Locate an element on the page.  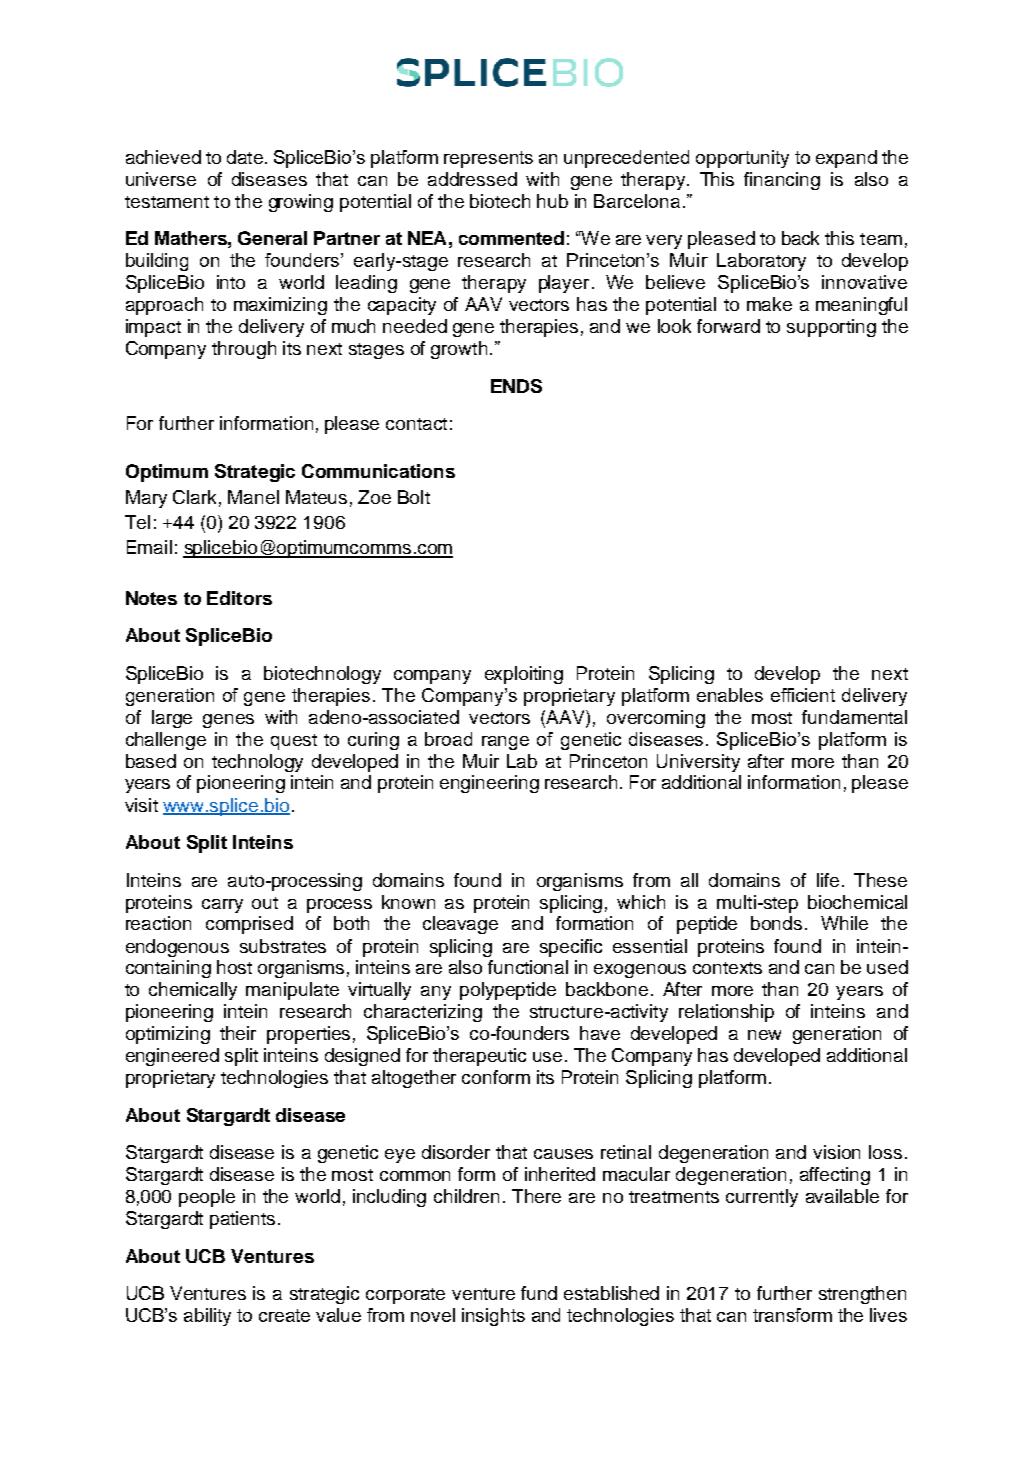
engineering is located at coordinates (489, 784).
